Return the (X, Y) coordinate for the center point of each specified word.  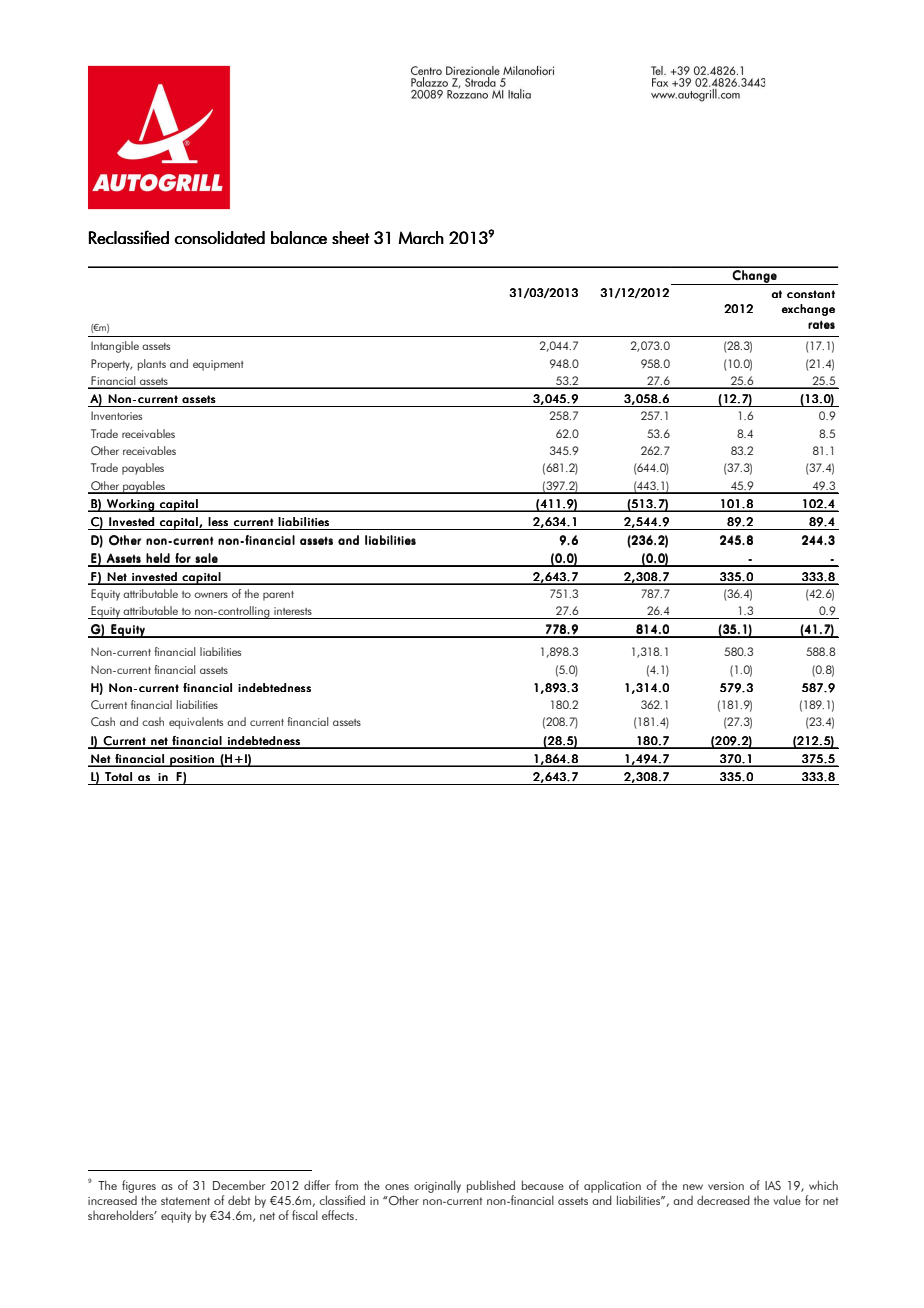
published (491, 1186)
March (421, 237)
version (726, 1186)
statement (185, 1201)
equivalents (196, 723)
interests (293, 611)
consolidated (219, 237)
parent (278, 596)
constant (811, 294)
